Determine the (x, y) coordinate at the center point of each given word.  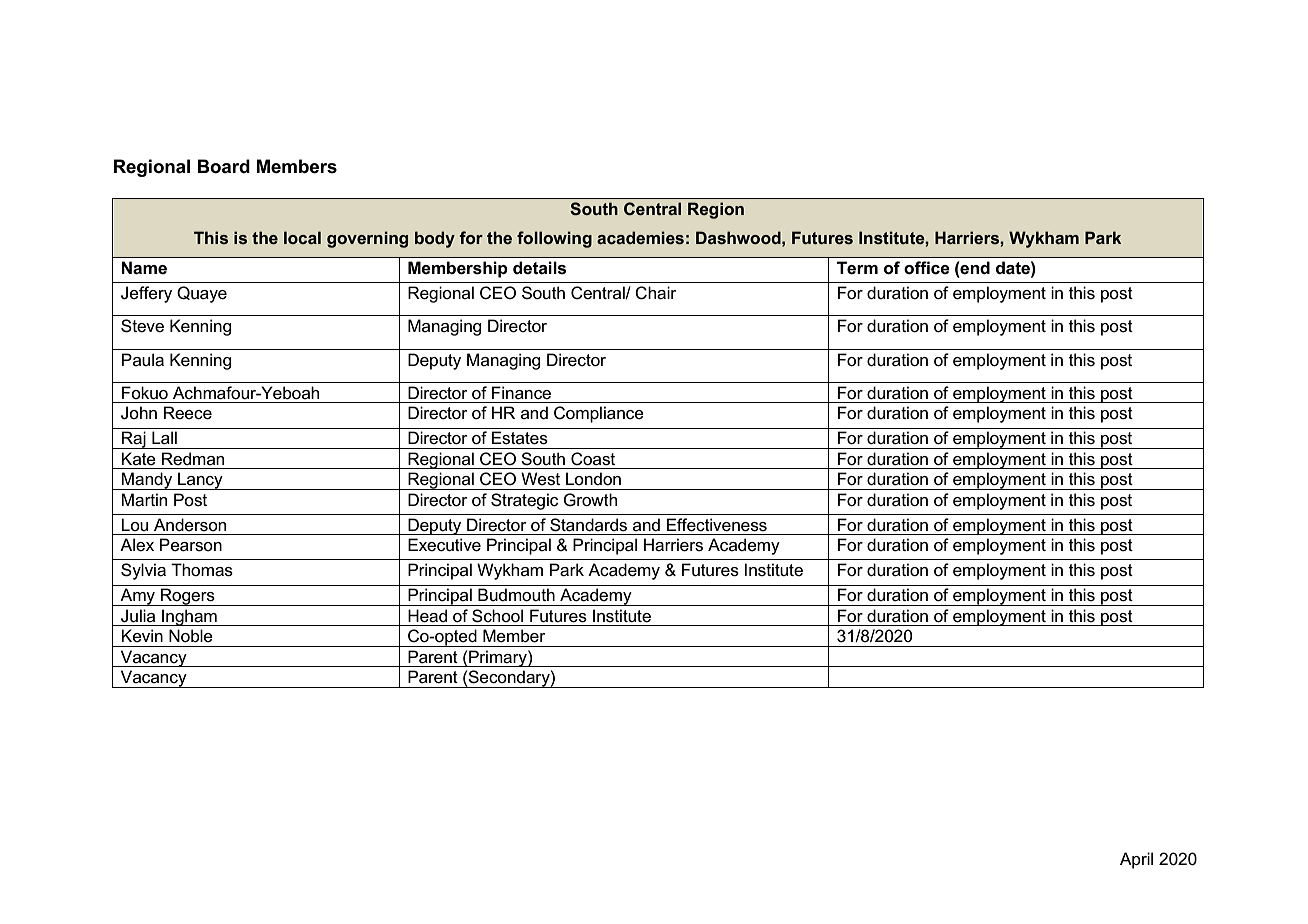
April (1136, 860)
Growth (590, 500)
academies (640, 237)
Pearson (191, 545)
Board (224, 166)
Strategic (524, 501)
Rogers (188, 597)
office (927, 268)
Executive (444, 545)
